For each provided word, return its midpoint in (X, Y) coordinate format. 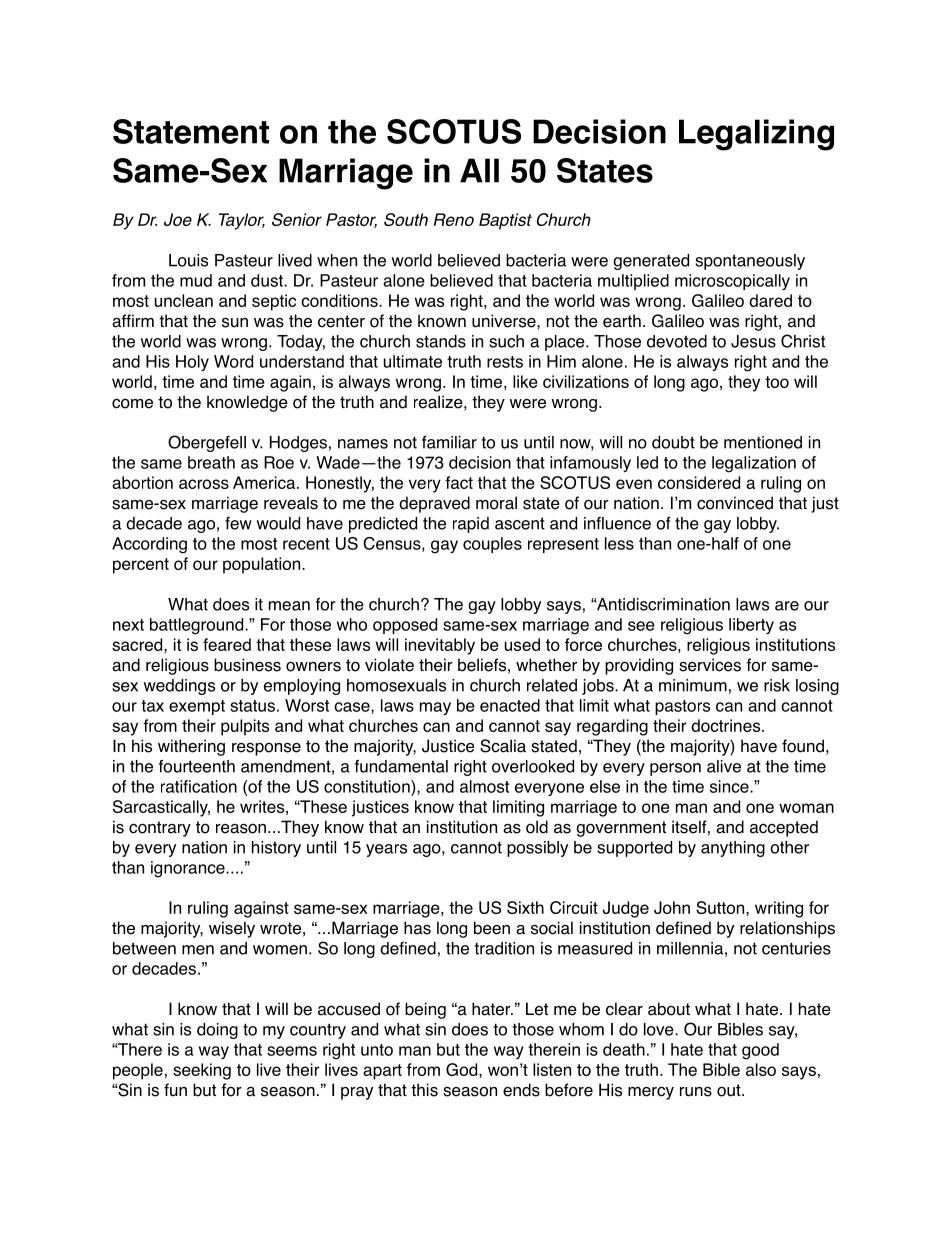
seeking (202, 1071)
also (761, 1069)
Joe (178, 219)
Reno (454, 219)
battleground (198, 626)
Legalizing (756, 135)
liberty (751, 626)
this (424, 1090)
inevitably (440, 646)
